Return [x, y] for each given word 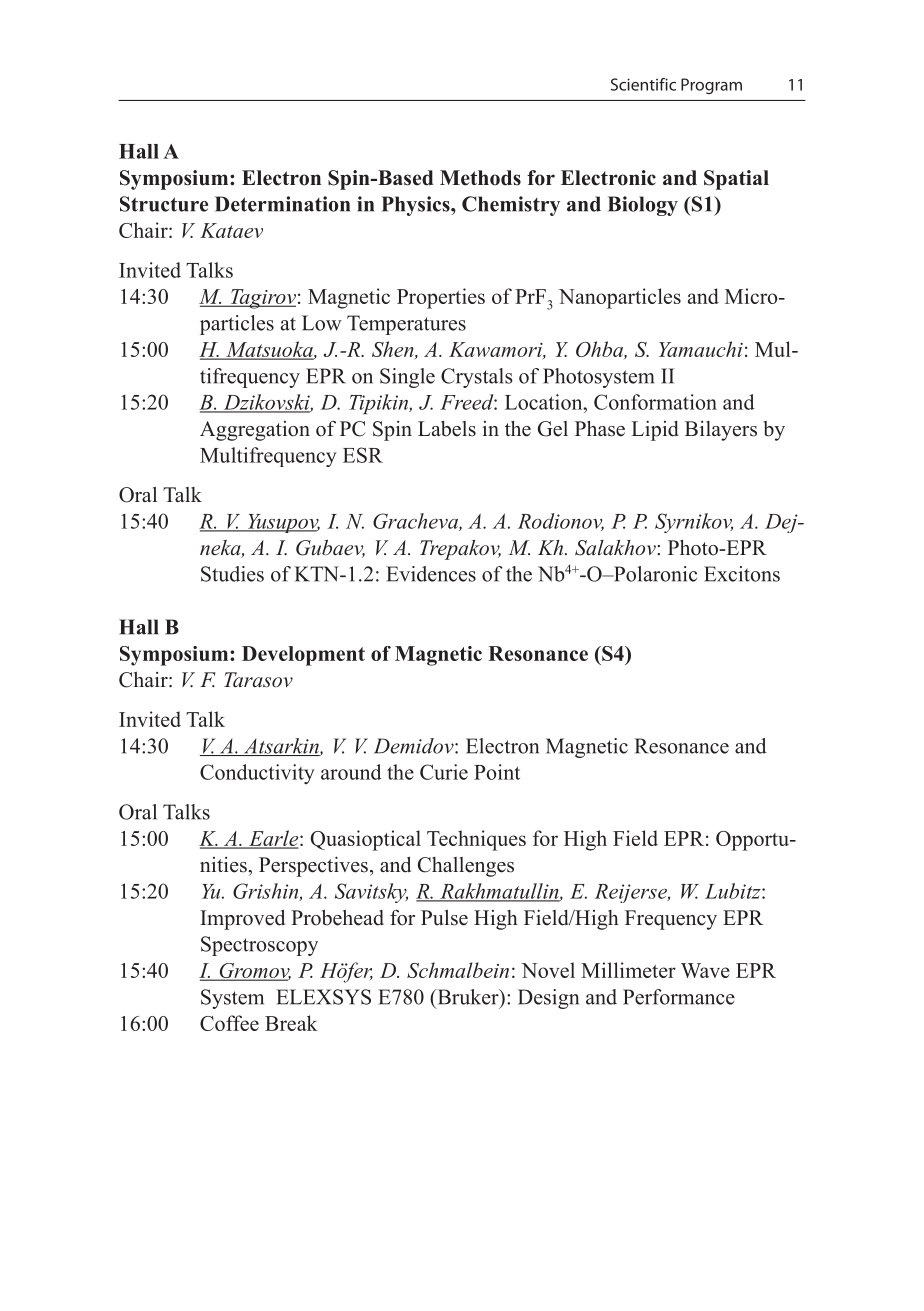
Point [497, 772]
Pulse [444, 918]
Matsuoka [269, 350]
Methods [480, 178]
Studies [232, 574]
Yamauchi [701, 349]
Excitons [742, 574]
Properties [441, 298]
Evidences [431, 574]
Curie [444, 772]
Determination [282, 204]
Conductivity [257, 774]
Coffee [229, 1023]
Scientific [643, 84]
